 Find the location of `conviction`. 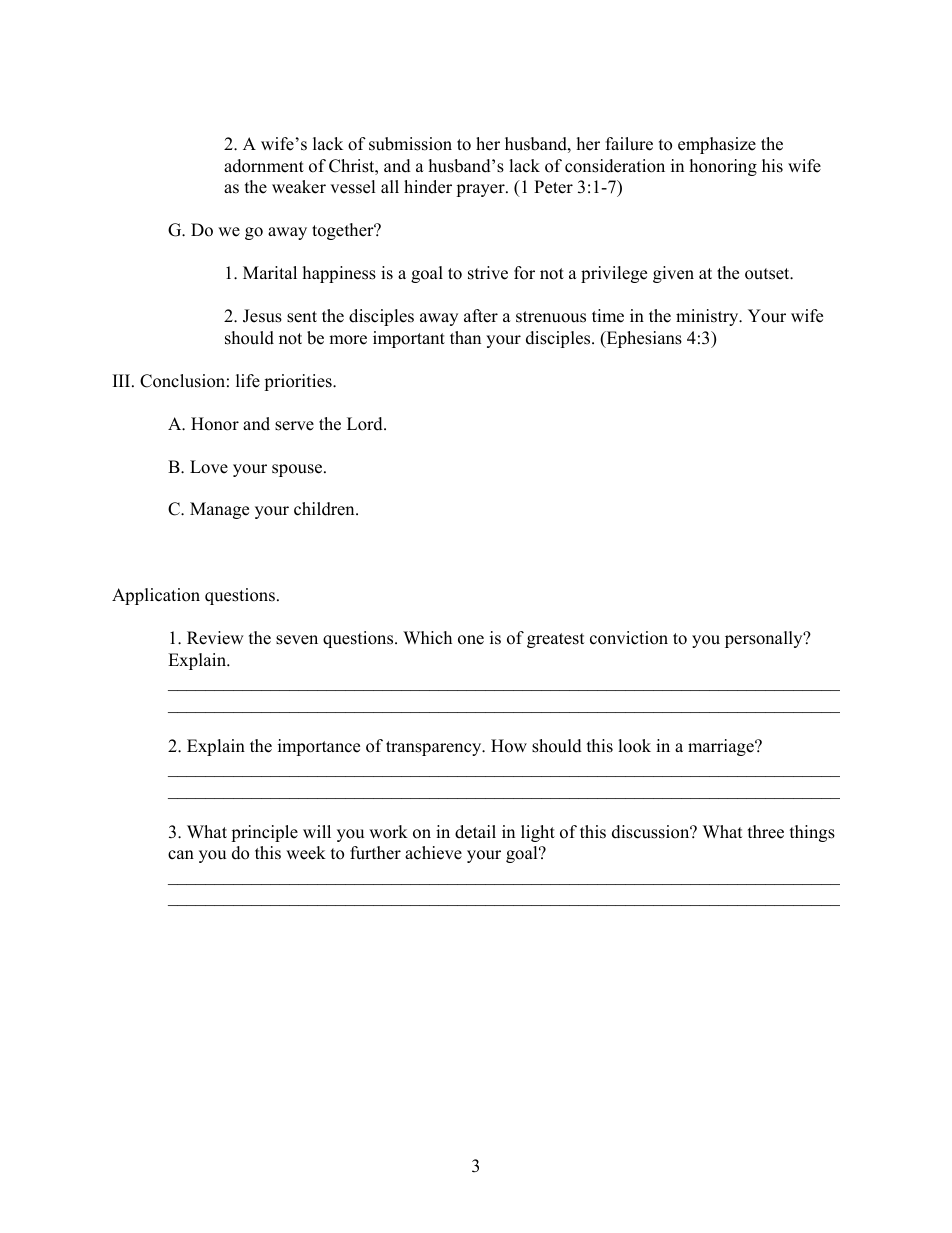

conviction is located at coordinates (629, 638).
